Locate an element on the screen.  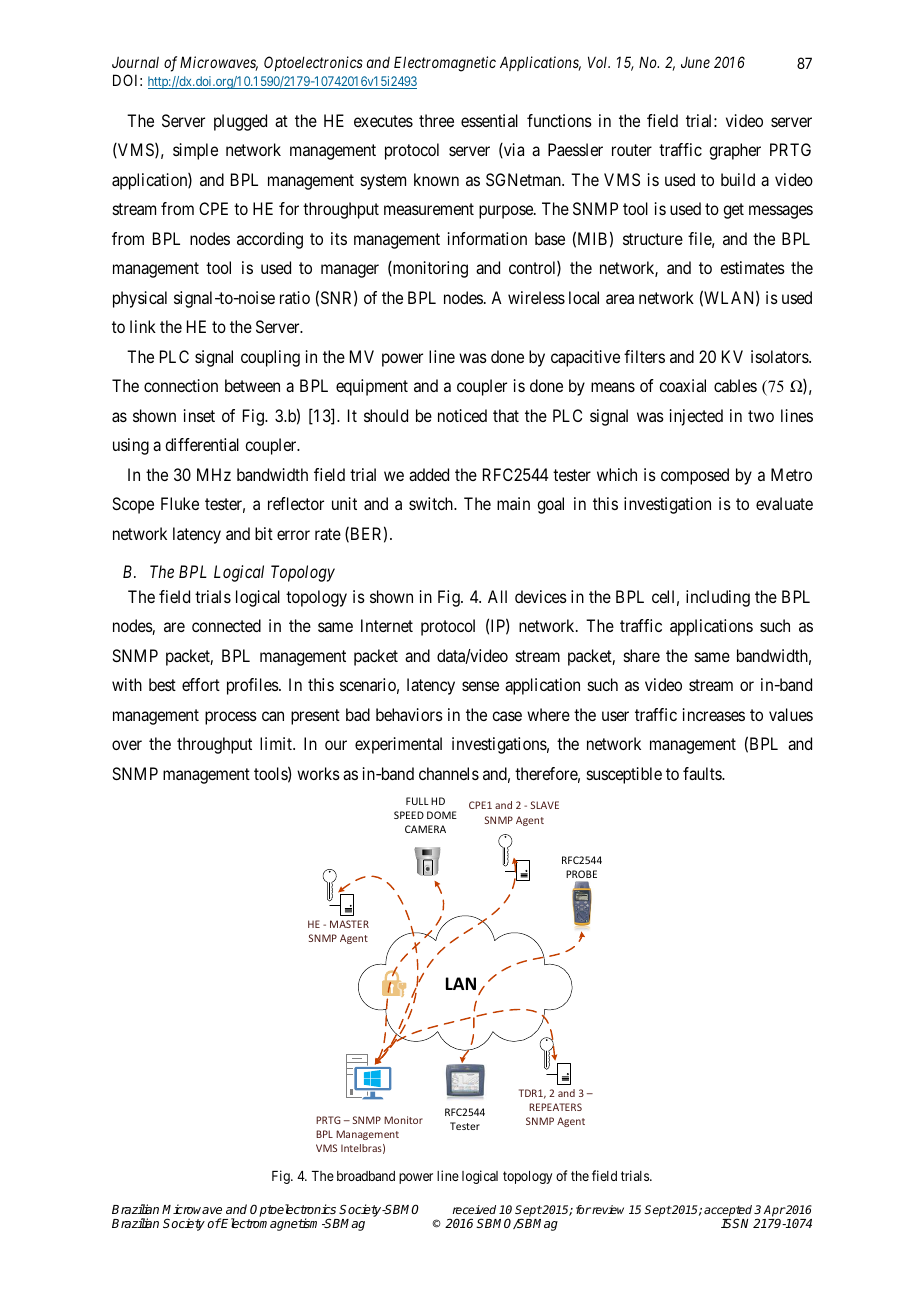
June is located at coordinates (695, 62).
